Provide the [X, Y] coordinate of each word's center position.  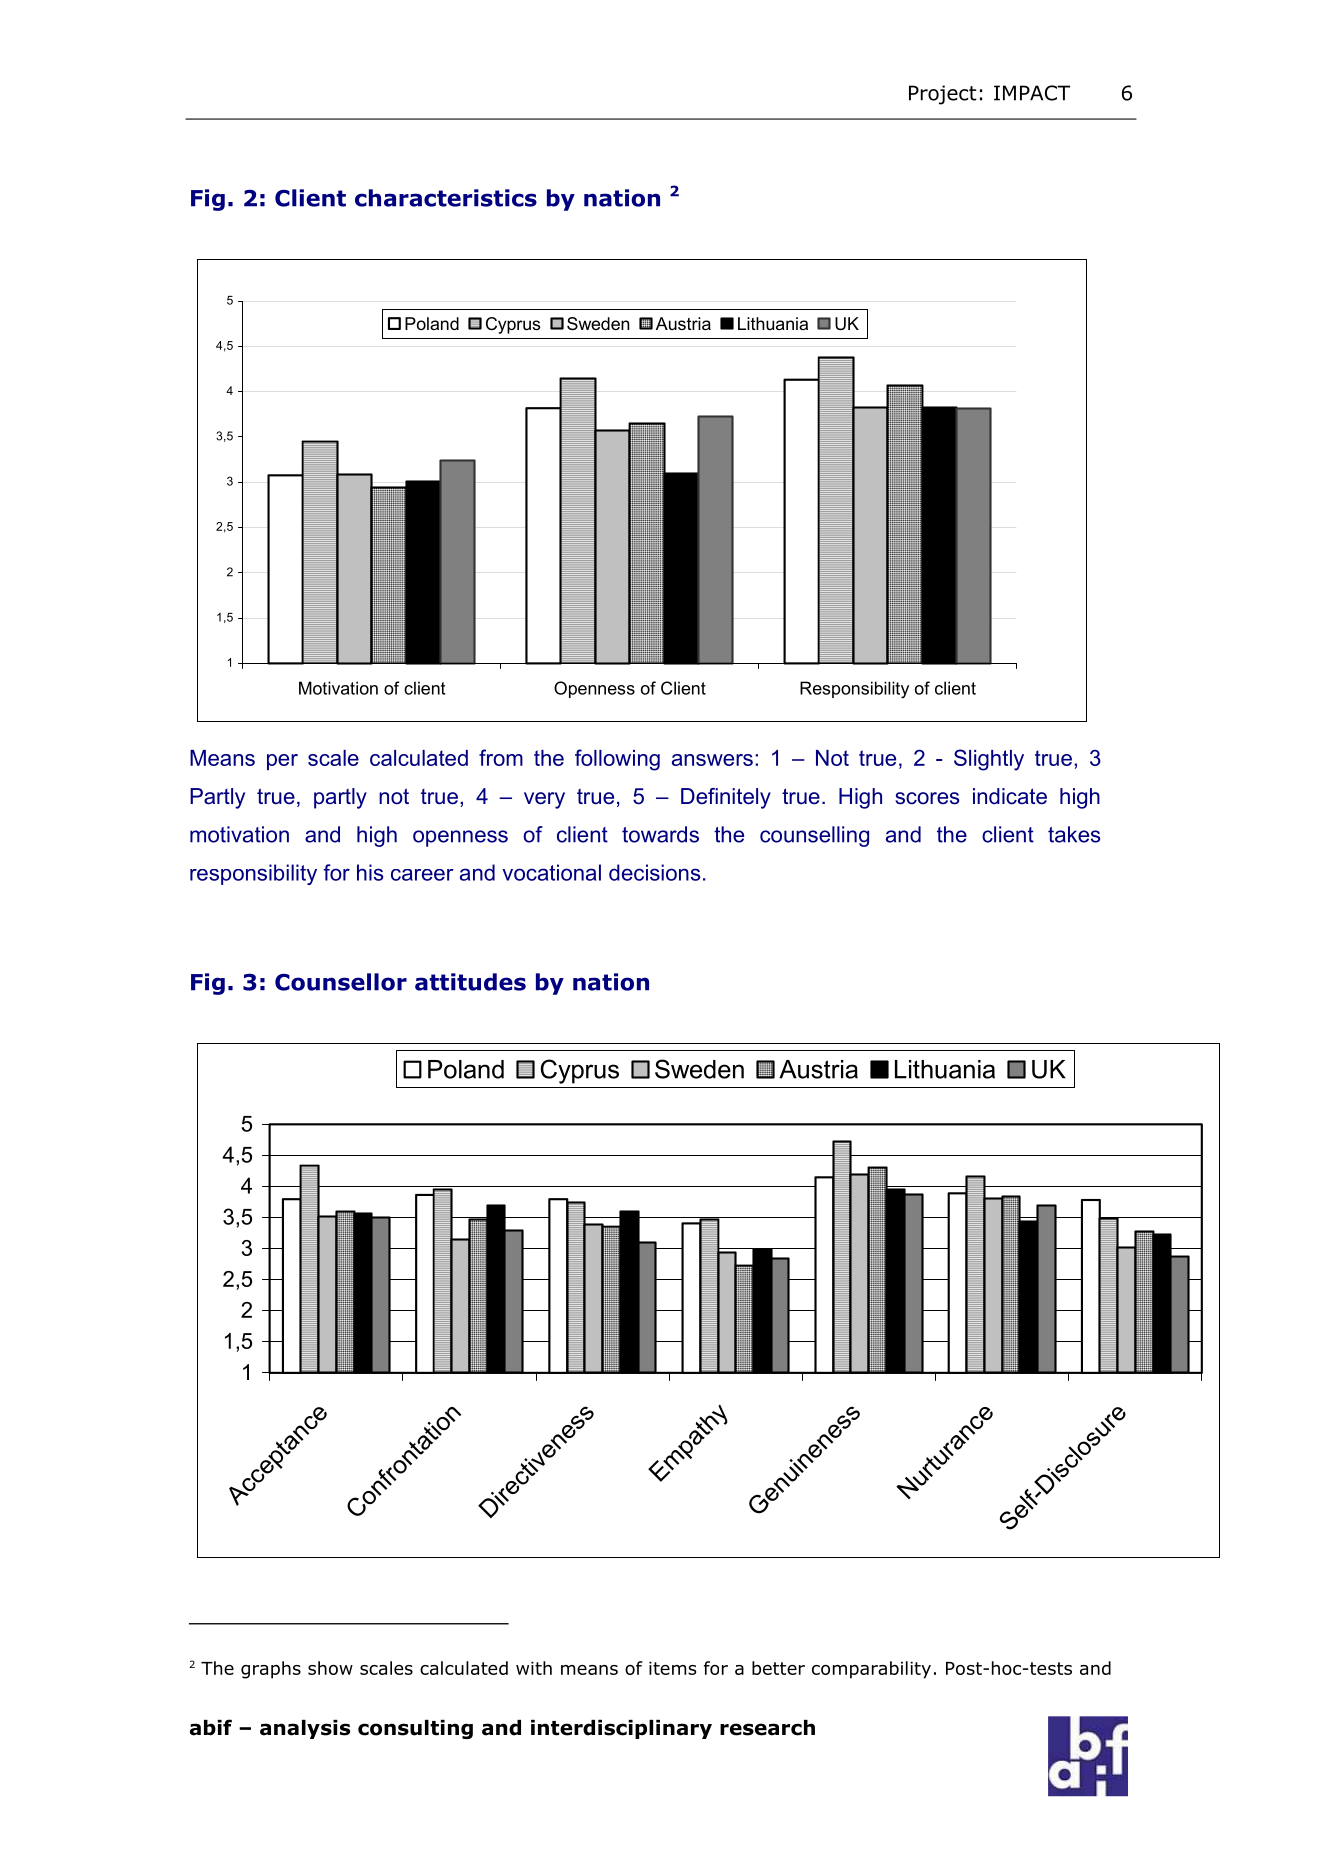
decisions [654, 872]
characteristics [446, 198]
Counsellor [341, 982]
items [672, 1668]
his [370, 872]
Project [943, 95]
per [282, 762]
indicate [1010, 796]
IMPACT [1032, 93]
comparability [871, 1670]
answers [712, 760]
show [330, 1668]
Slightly [989, 760]
